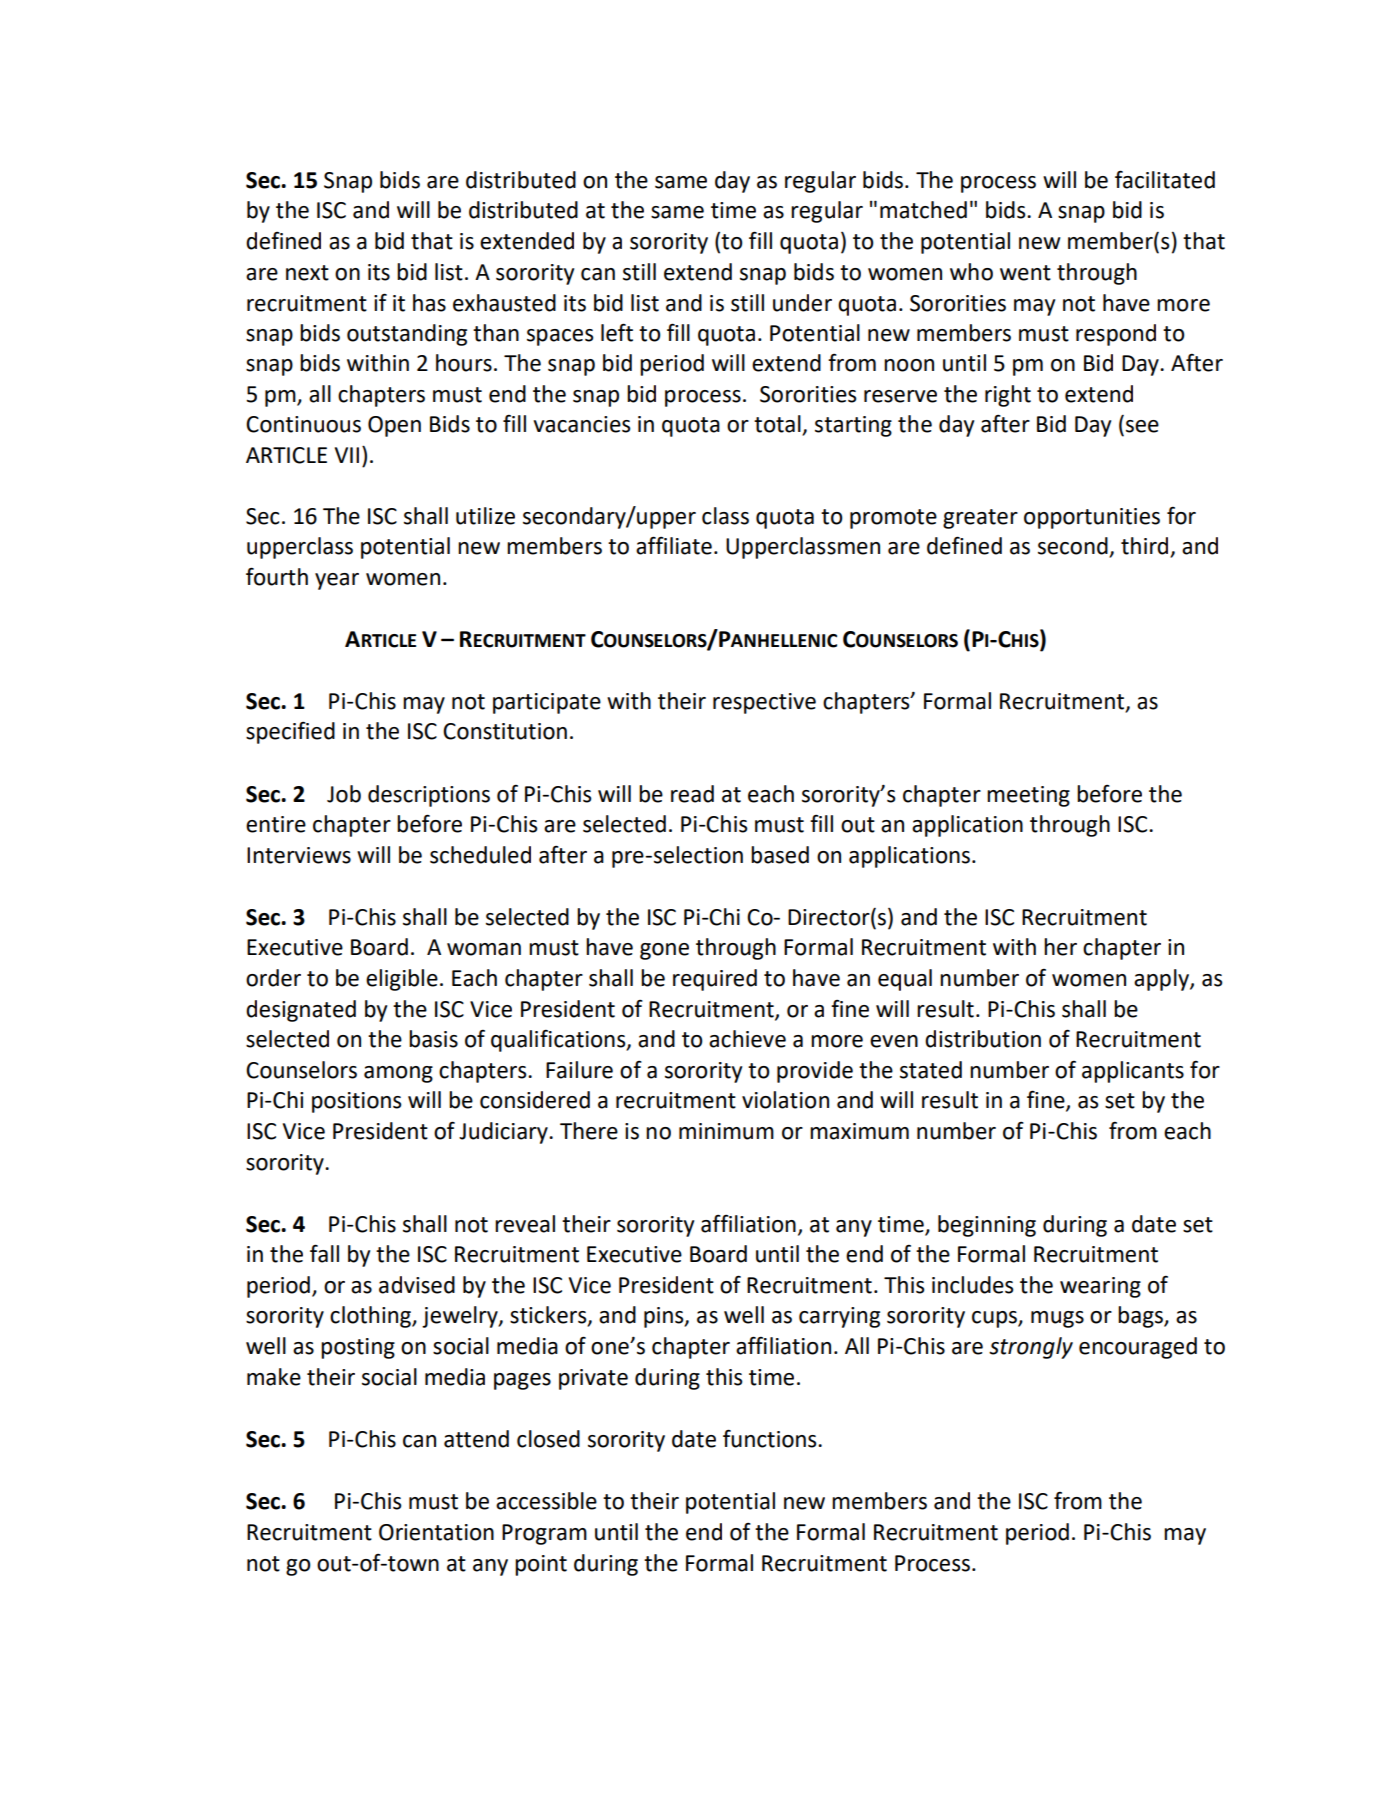  Describe the element at coordinates (1133, 1072) in the document. I see `applicants` at that location.
